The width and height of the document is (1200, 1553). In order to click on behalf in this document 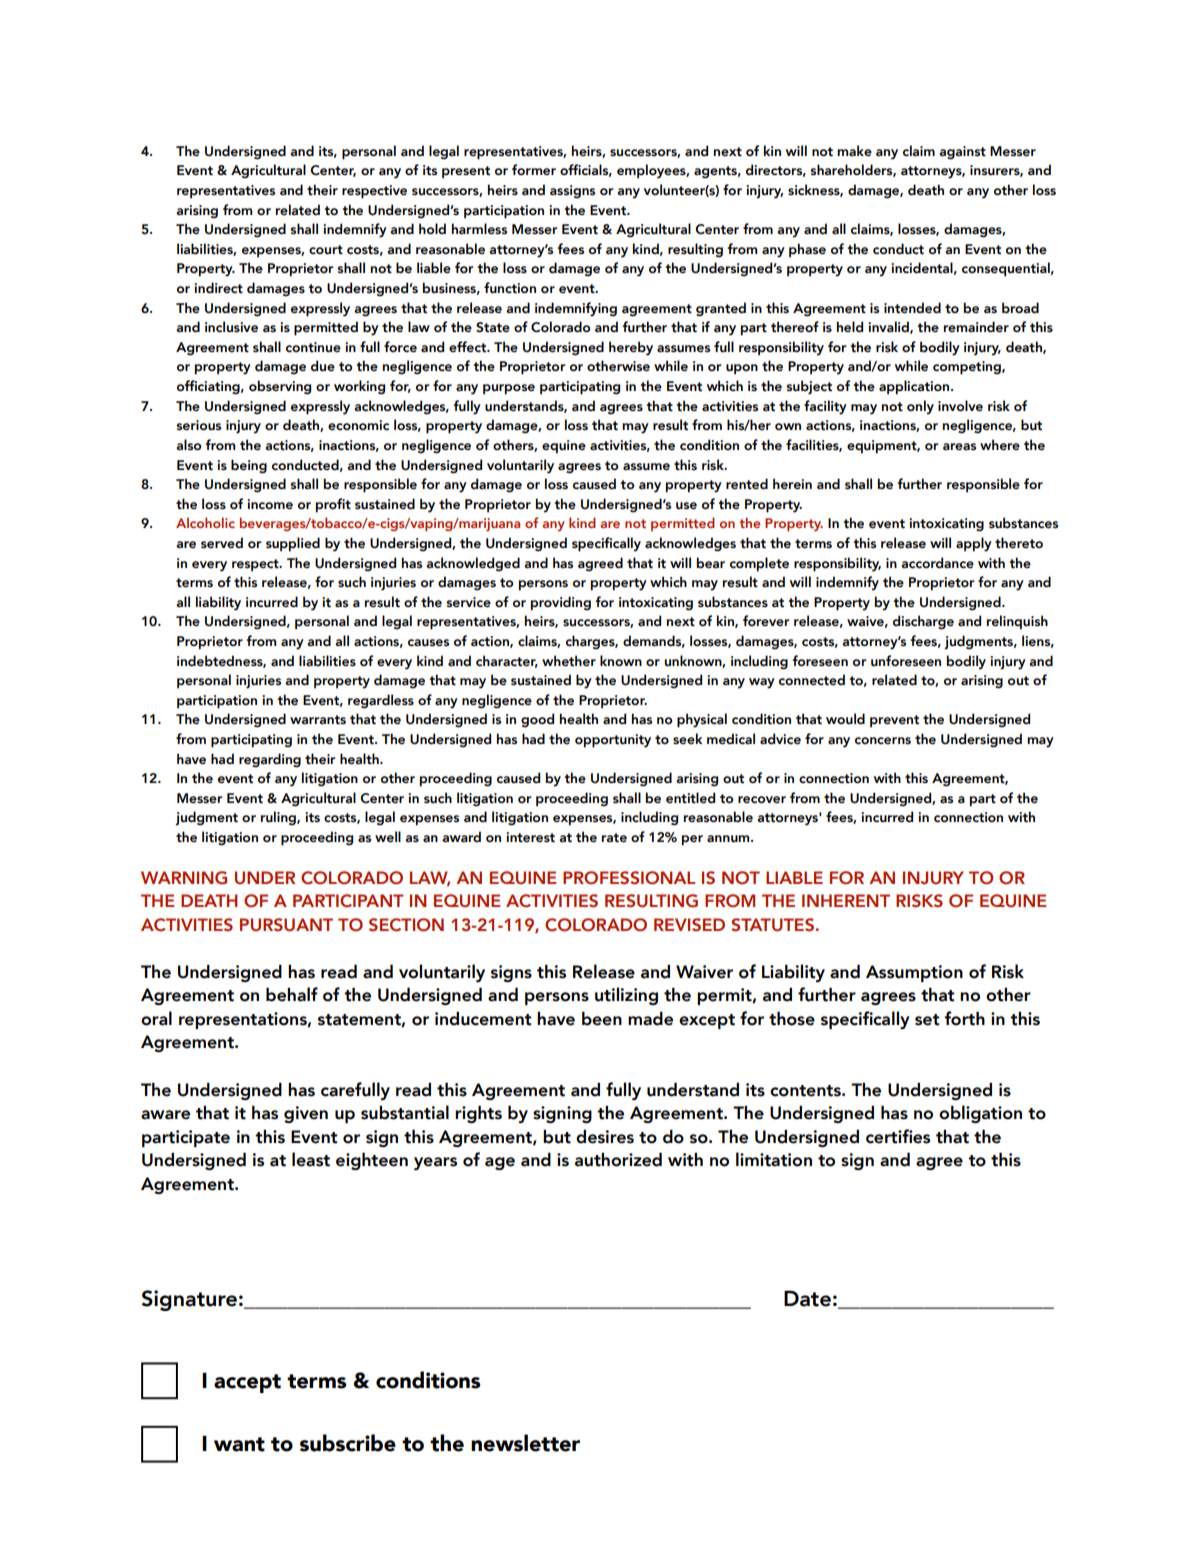, I will do `click(292, 994)`.
